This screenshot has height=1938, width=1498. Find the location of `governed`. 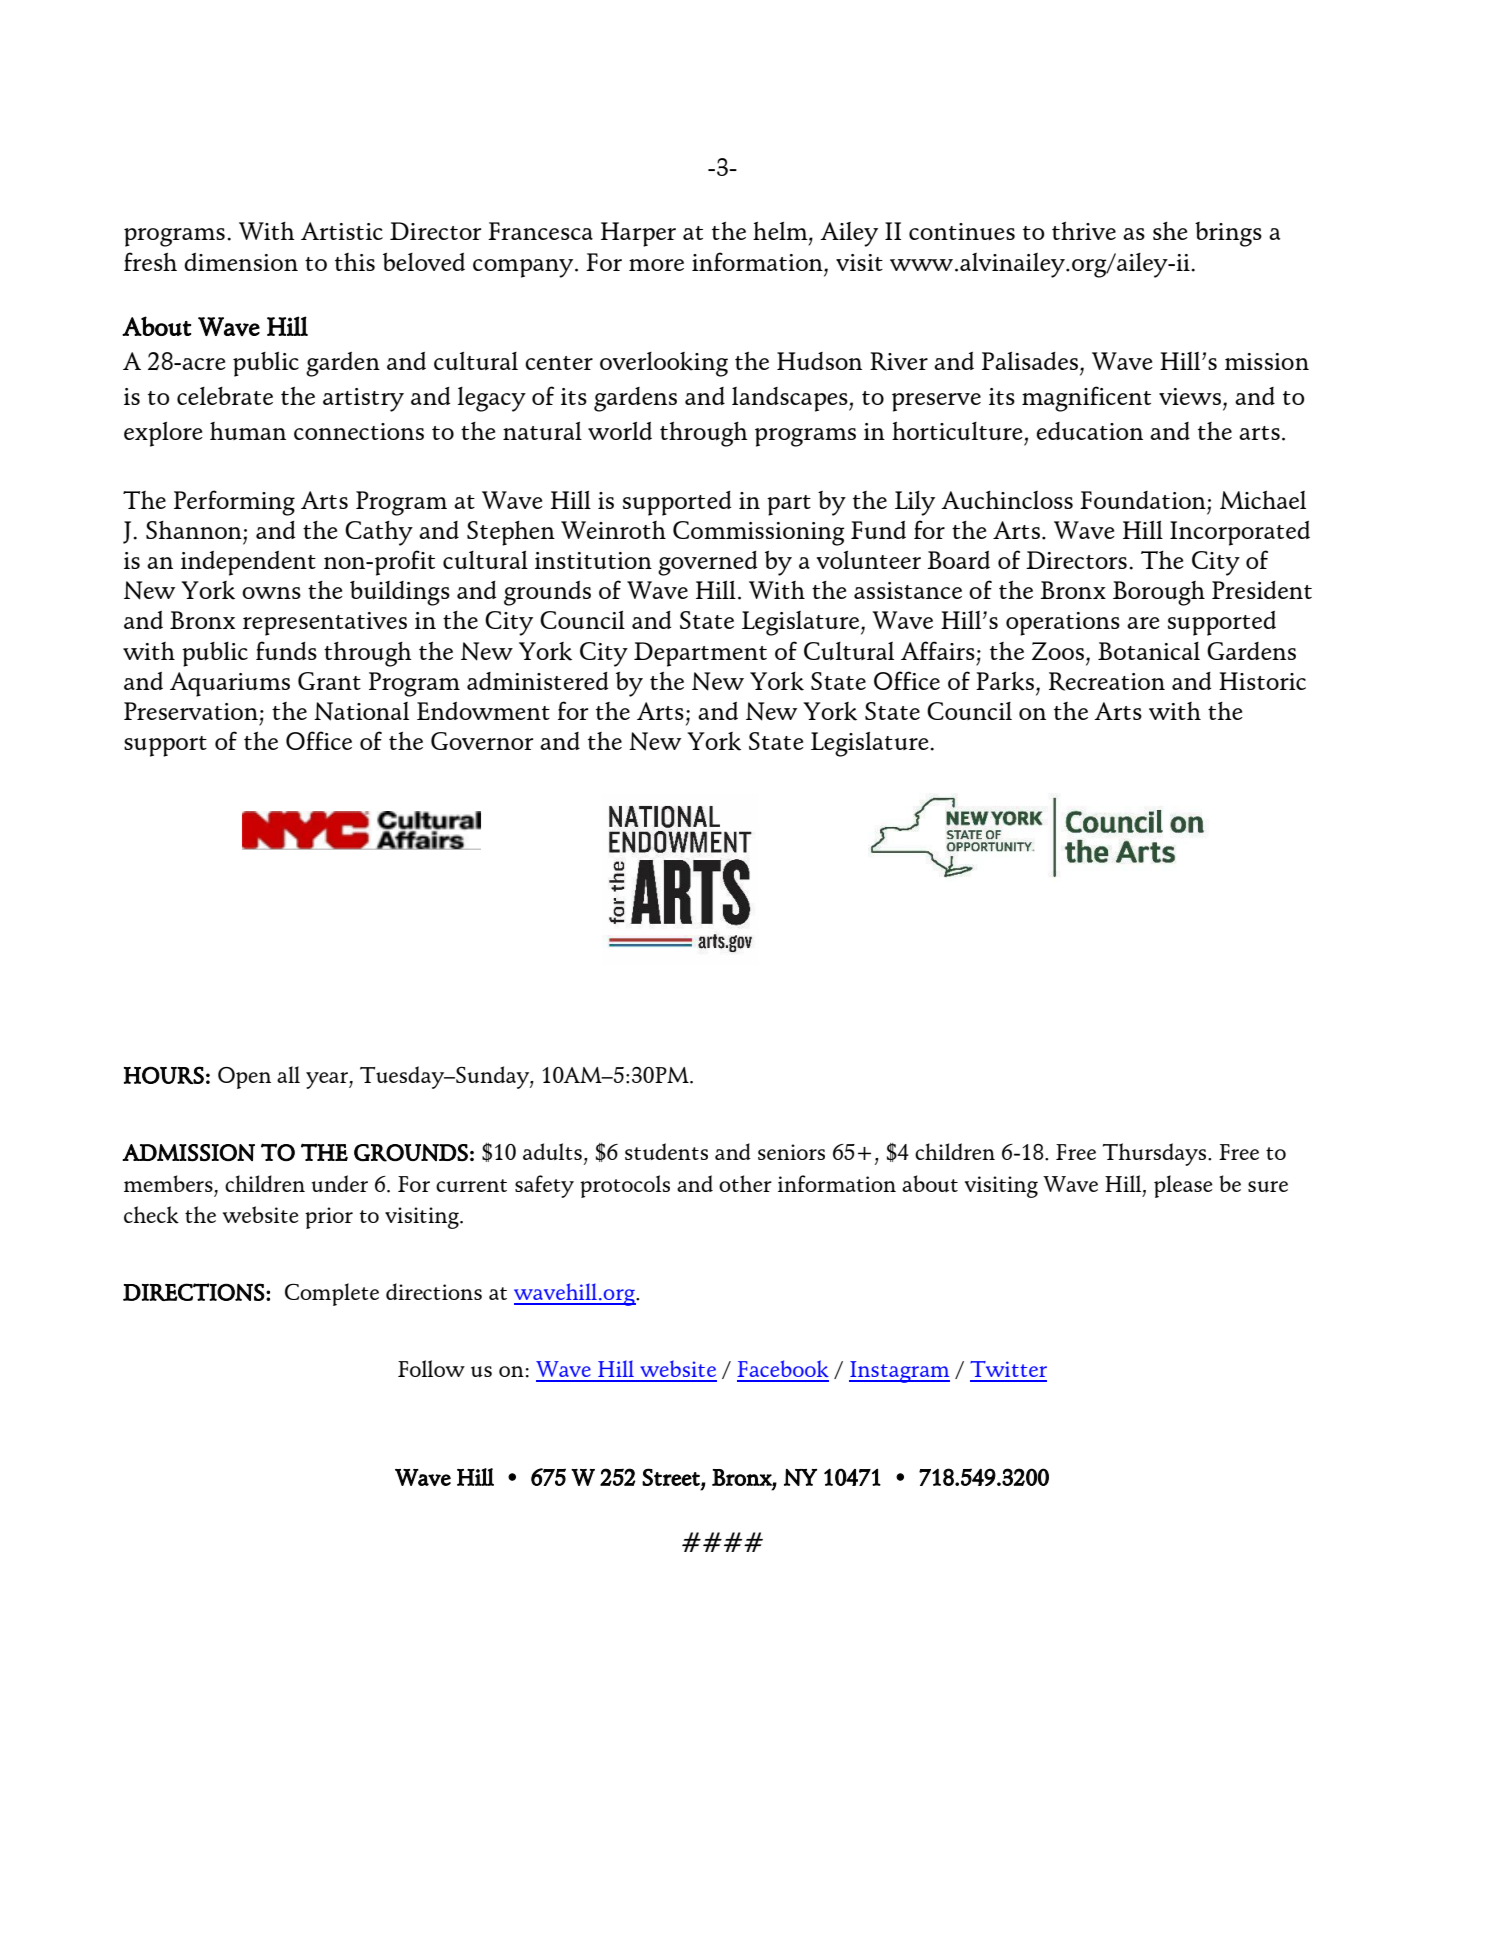

governed is located at coordinates (707, 563).
